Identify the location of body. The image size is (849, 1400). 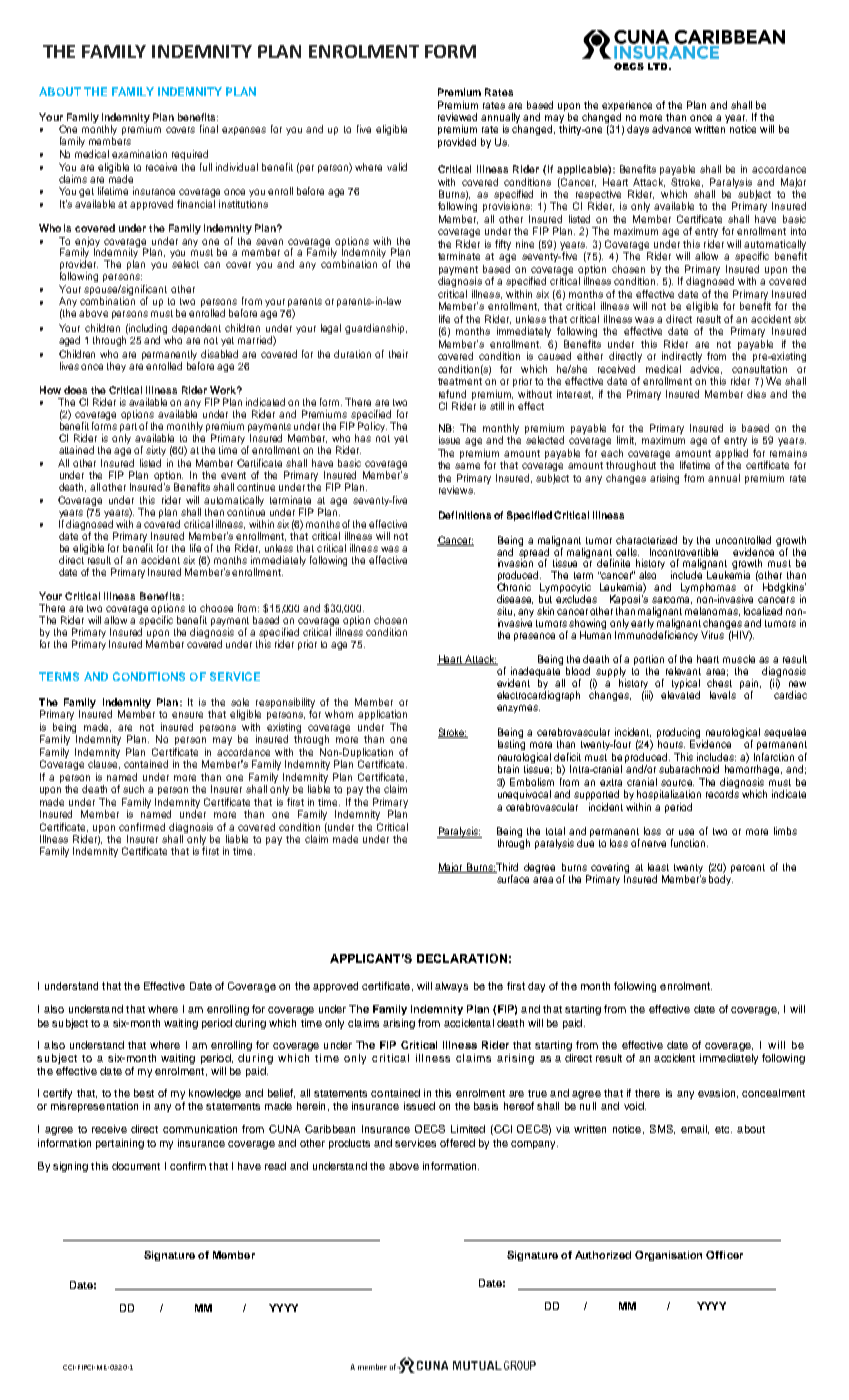
(721, 880).
